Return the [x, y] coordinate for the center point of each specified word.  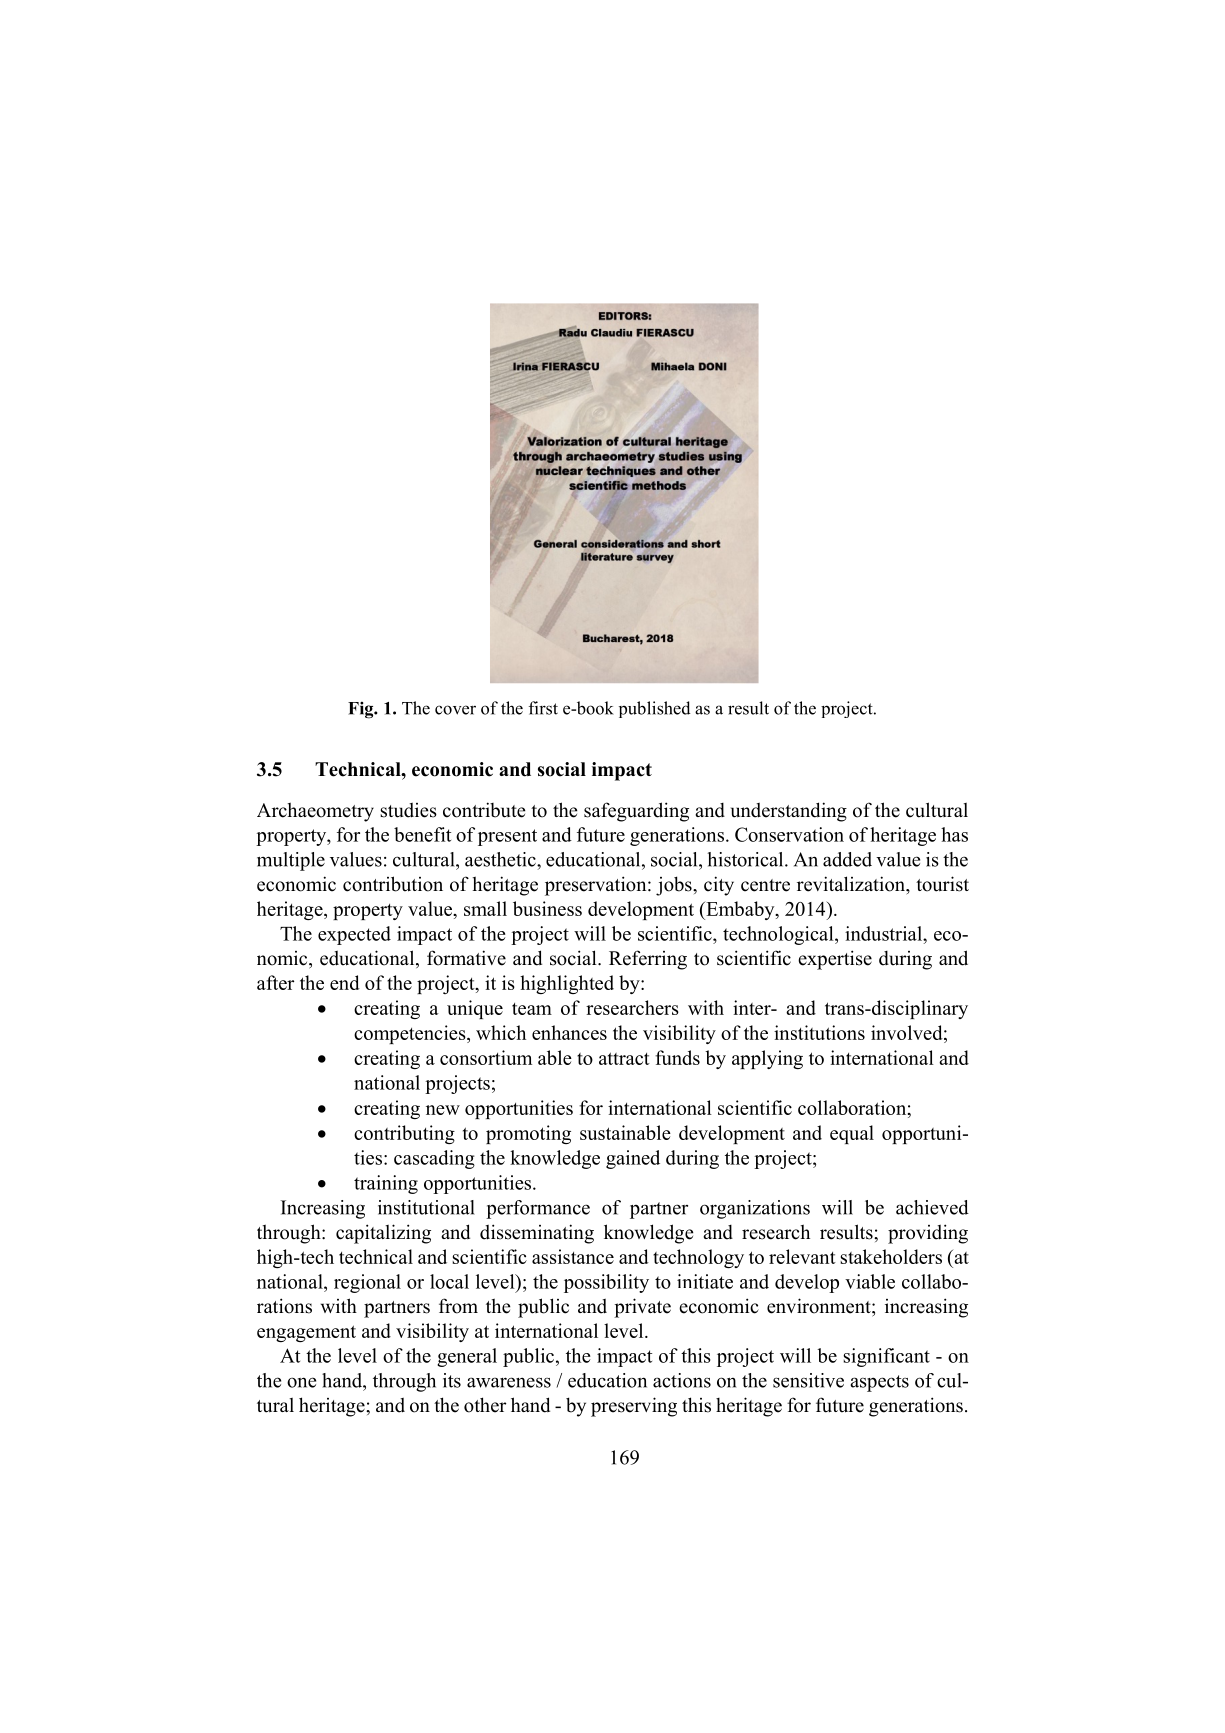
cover [455, 710]
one [301, 1382]
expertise [835, 960]
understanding [789, 812]
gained [633, 1159]
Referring [648, 960]
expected [354, 935]
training [386, 1184]
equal [852, 1134]
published [655, 709]
